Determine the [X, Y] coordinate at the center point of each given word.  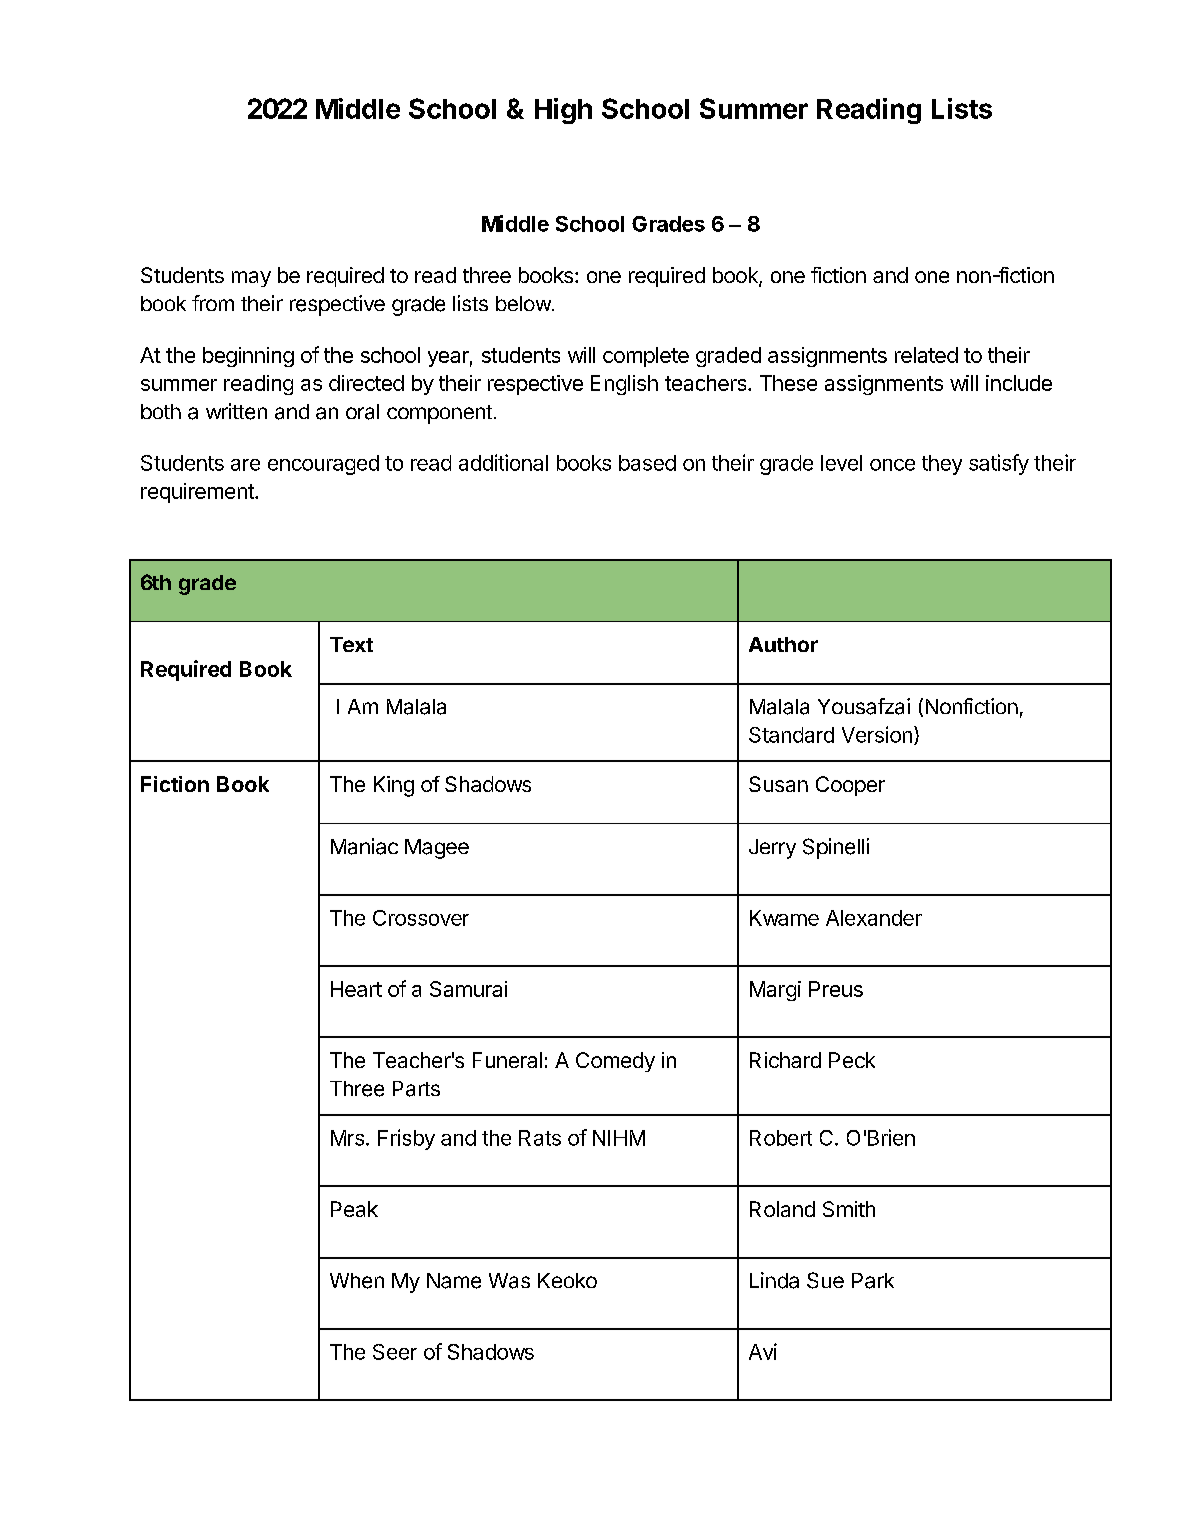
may [251, 279]
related [926, 355]
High [563, 111]
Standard [791, 735]
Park [873, 1281]
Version [877, 734]
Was [509, 1281]
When [357, 1281]
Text [351, 644]
